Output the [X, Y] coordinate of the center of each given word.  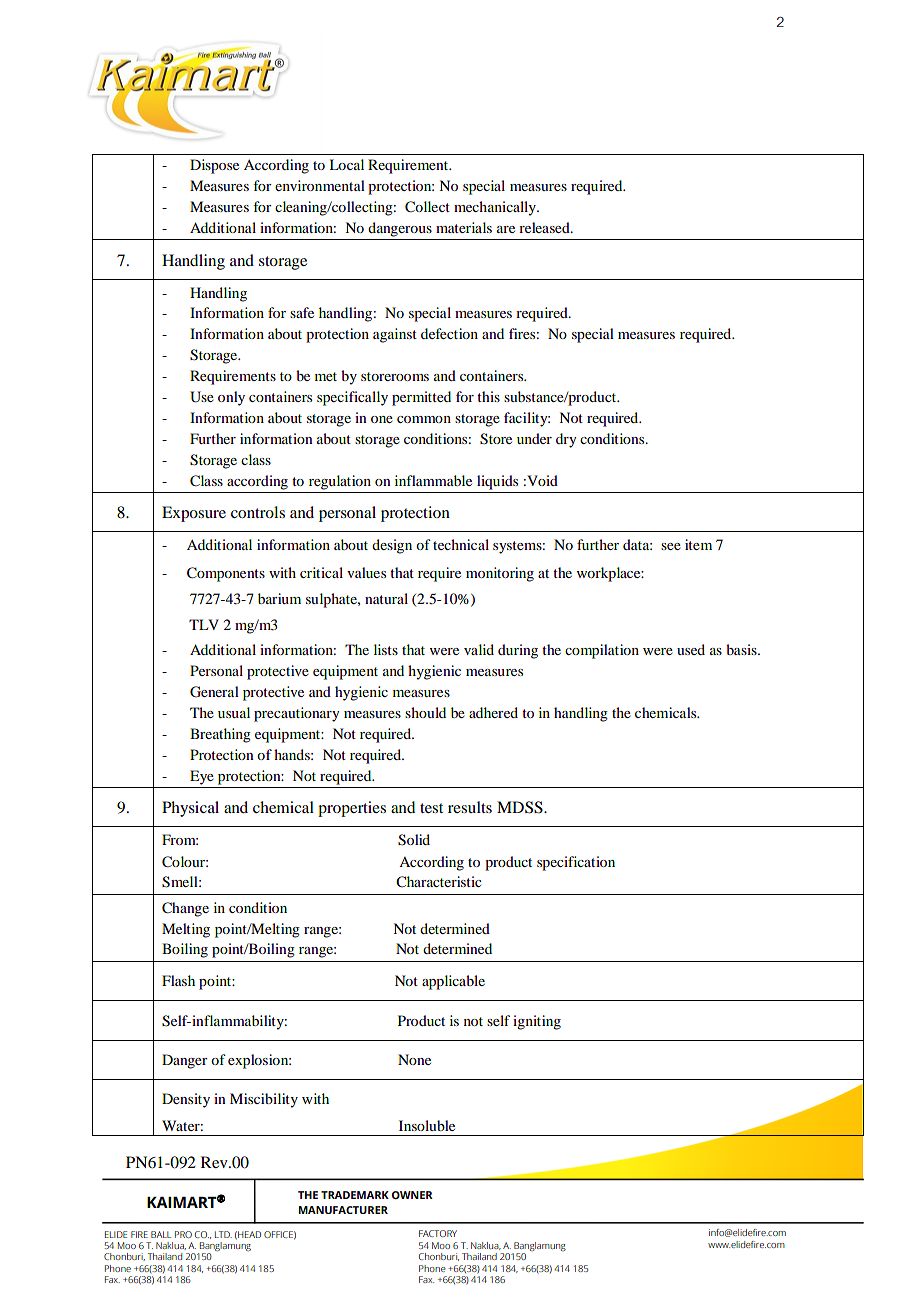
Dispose [214, 166]
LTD [223, 1234]
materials [464, 227]
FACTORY [438, 1233]
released [545, 227]
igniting [537, 1022]
